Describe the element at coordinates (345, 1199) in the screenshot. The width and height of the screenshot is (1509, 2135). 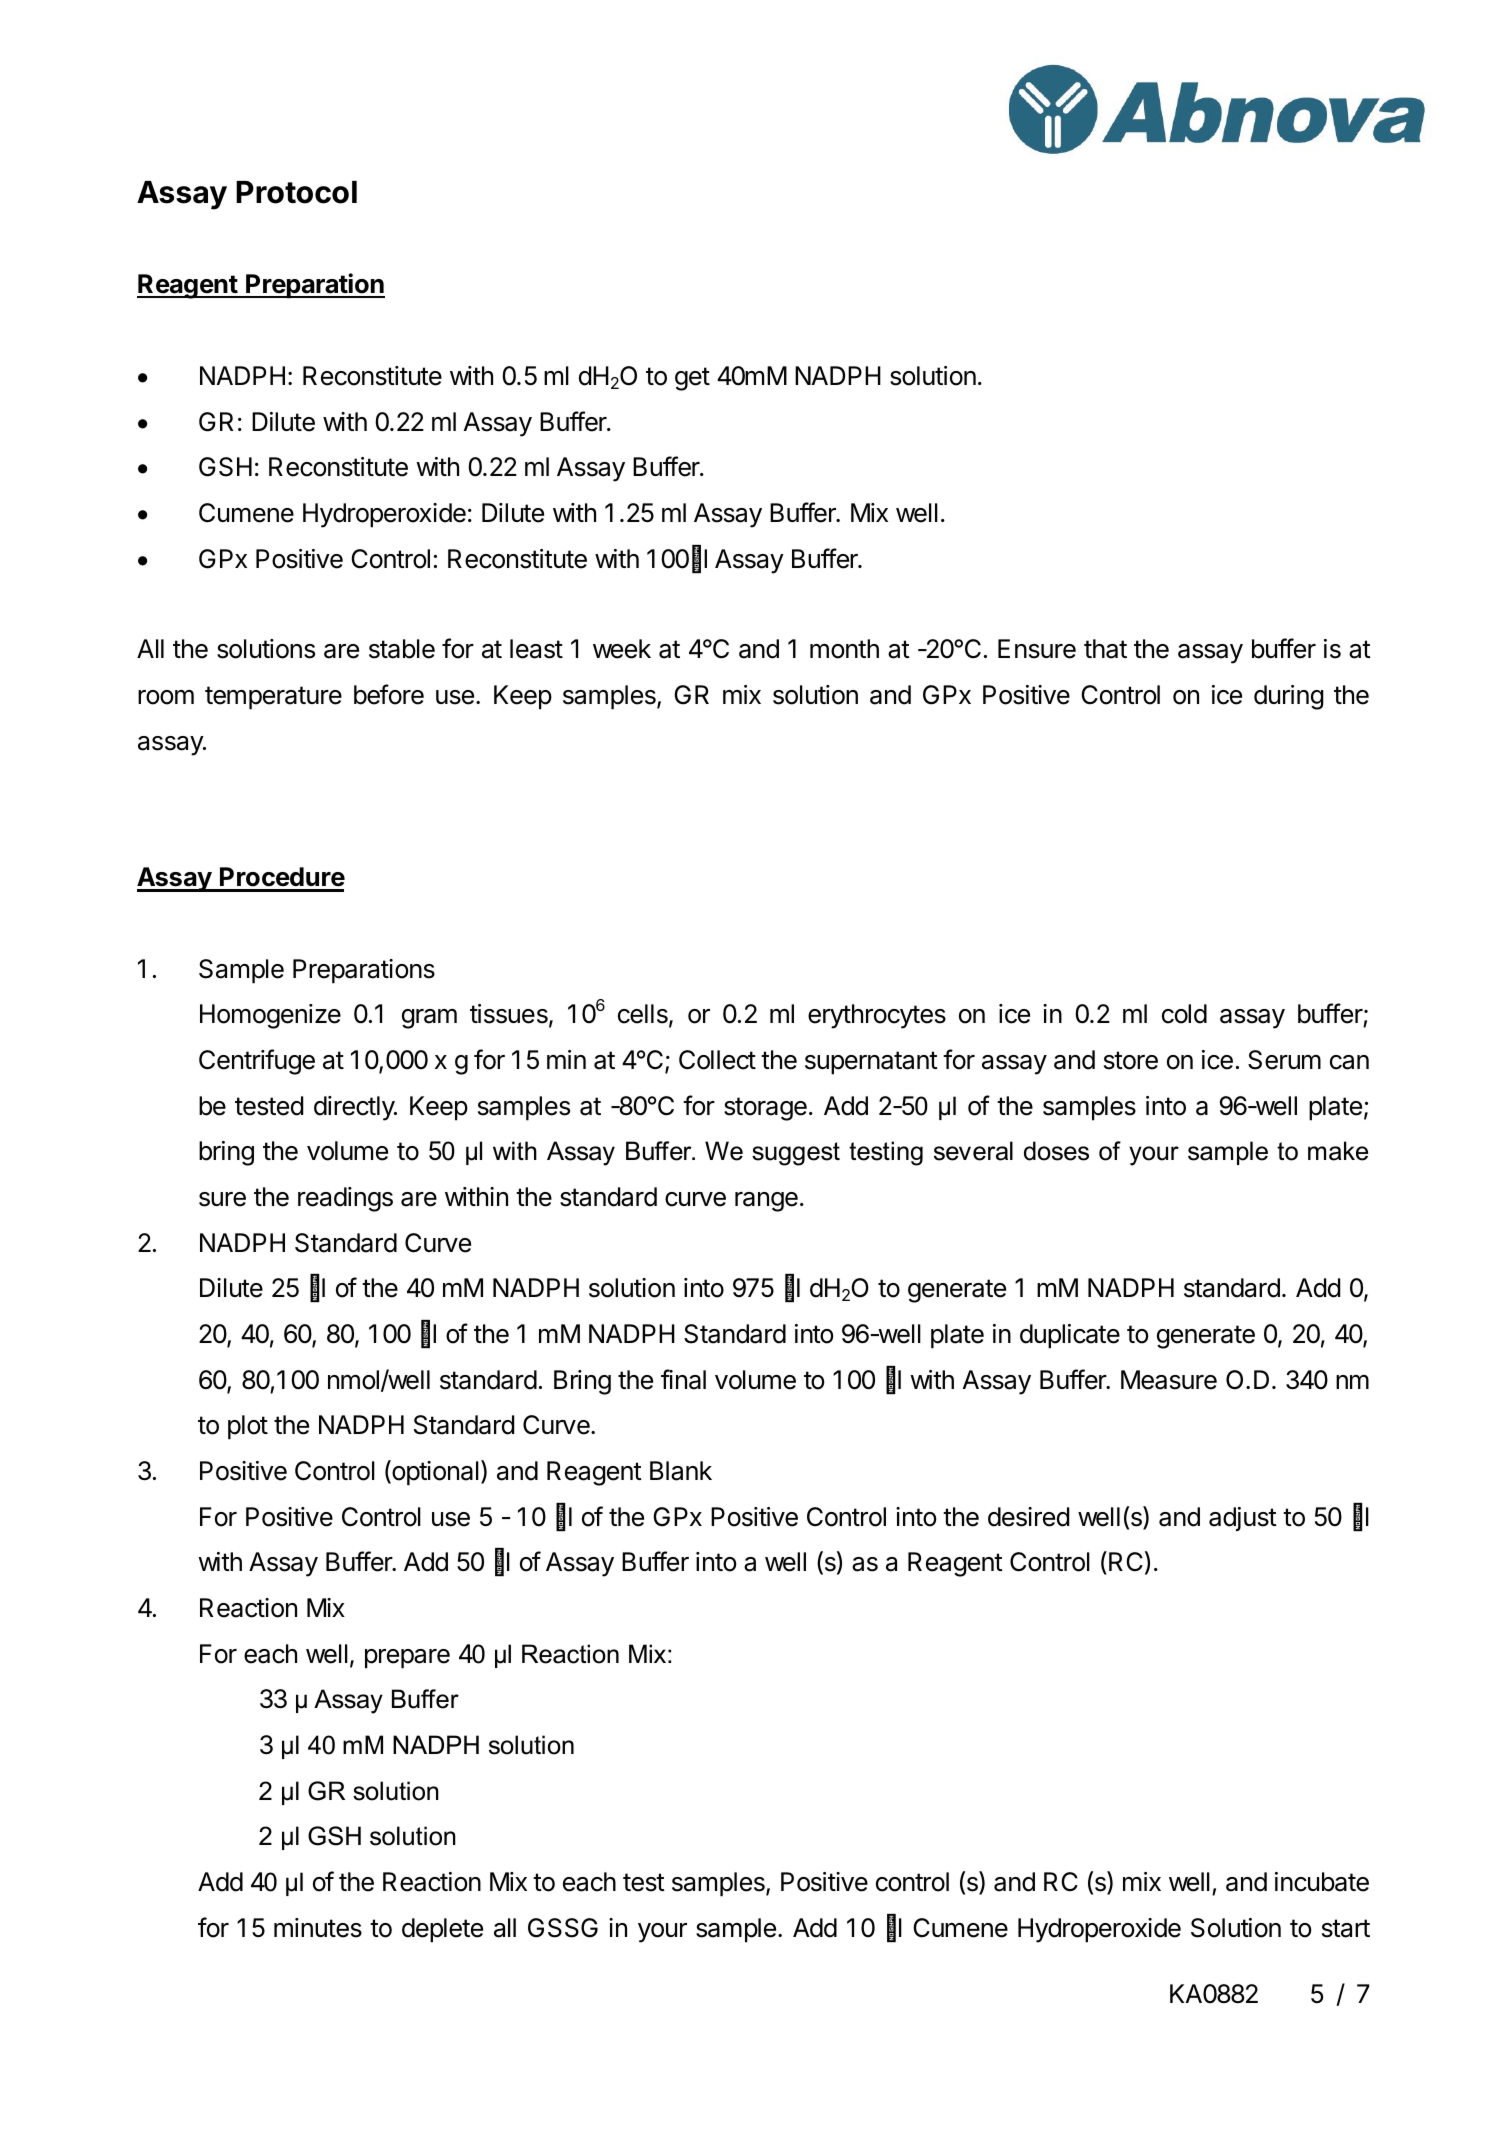
I see `readings` at that location.
